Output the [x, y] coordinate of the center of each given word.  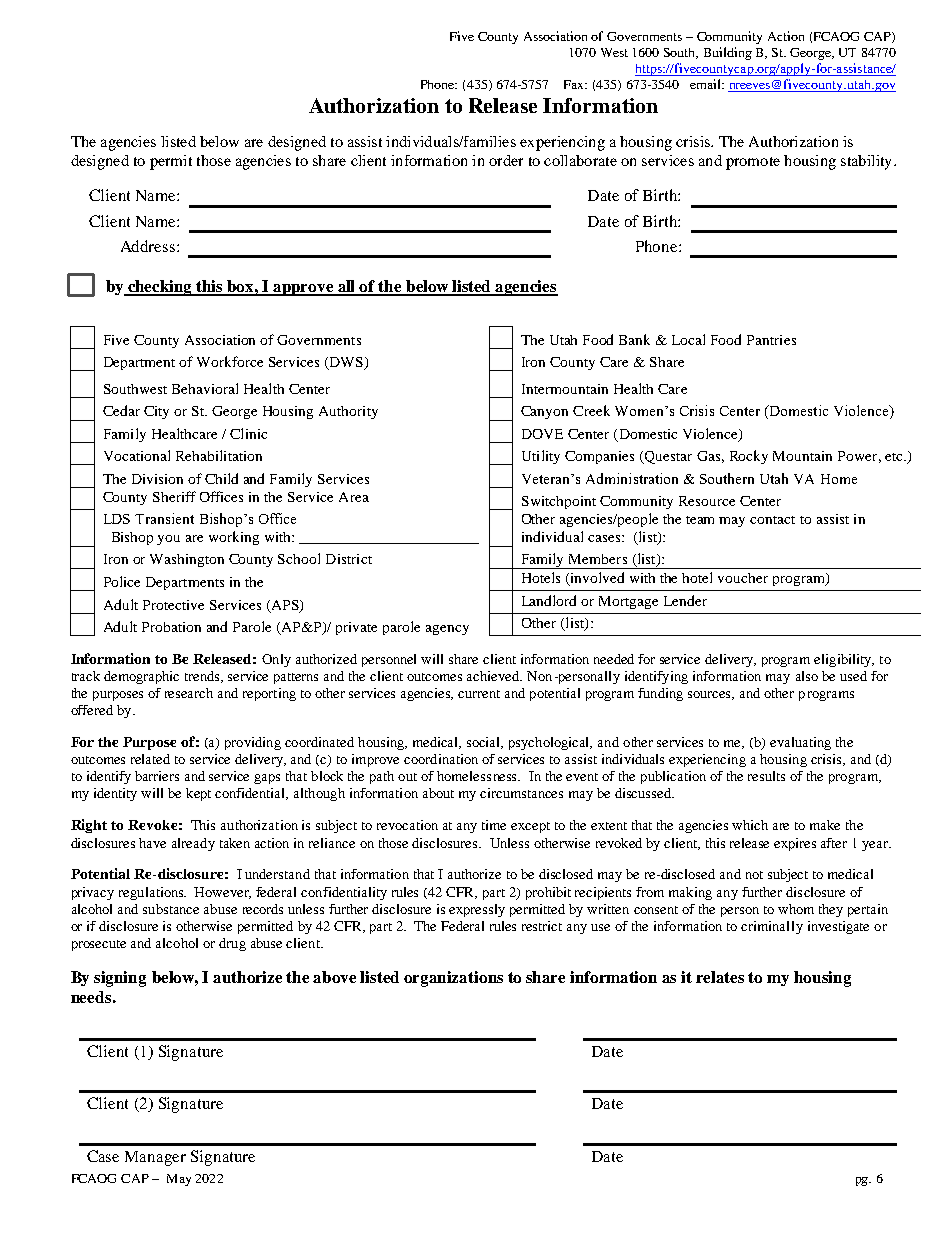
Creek [591, 410]
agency [447, 630]
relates [720, 977]
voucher [743, 578]
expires [795, 844]
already [193, 844]
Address [149, 246]
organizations [453, 979]
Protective [173, 605]
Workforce [230, 361]
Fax [575, 84]
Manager [155, 1158]
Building [728, 53]
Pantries [771, 340]
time [494, 825]
